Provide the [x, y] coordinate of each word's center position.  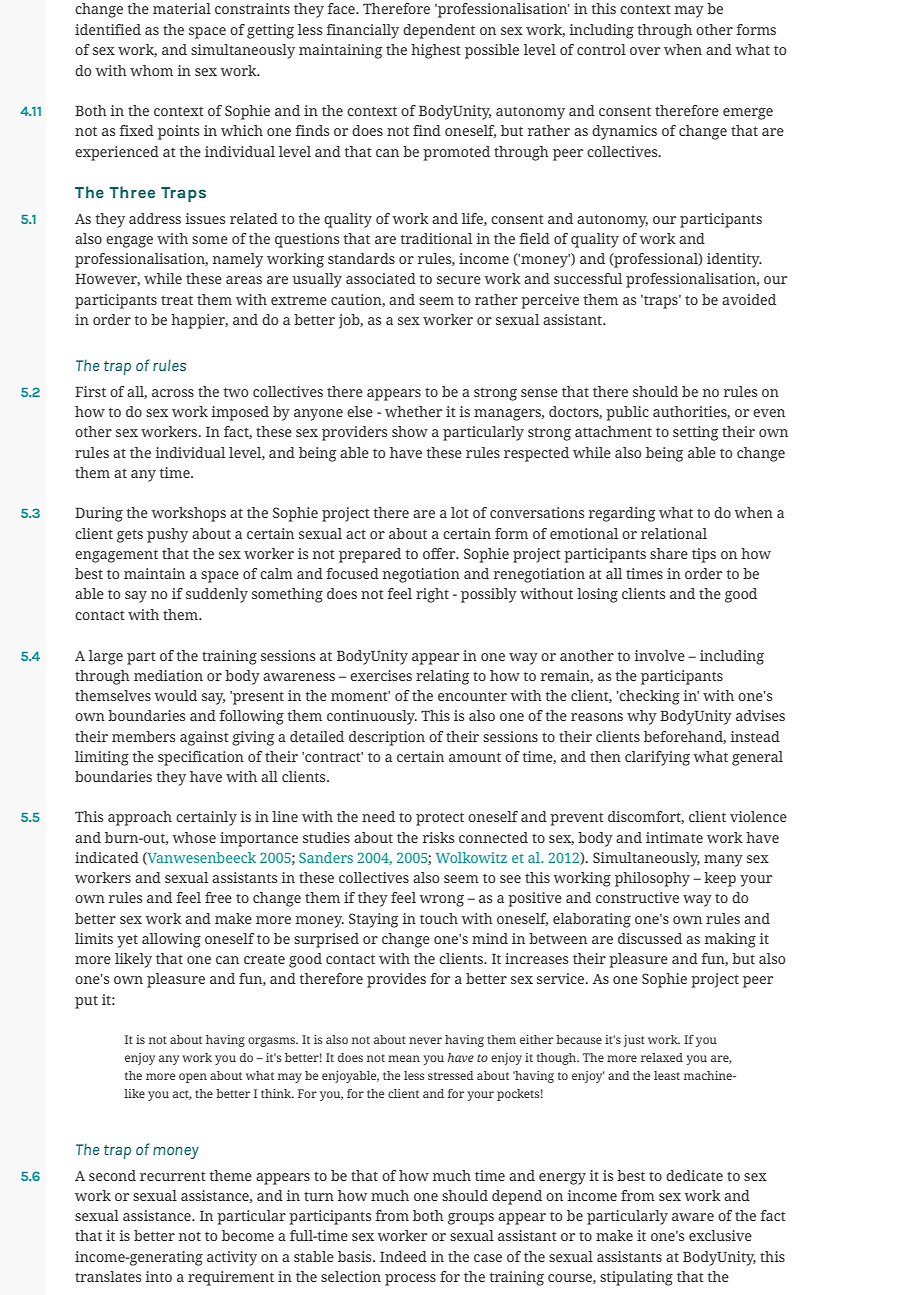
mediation [168, 675]
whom [151, 70]
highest [436, 51]
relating [442, 677]
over [645, 51]
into [158, 1276]
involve [659, 655]
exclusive [720, 1235]
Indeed [403, 1256]
